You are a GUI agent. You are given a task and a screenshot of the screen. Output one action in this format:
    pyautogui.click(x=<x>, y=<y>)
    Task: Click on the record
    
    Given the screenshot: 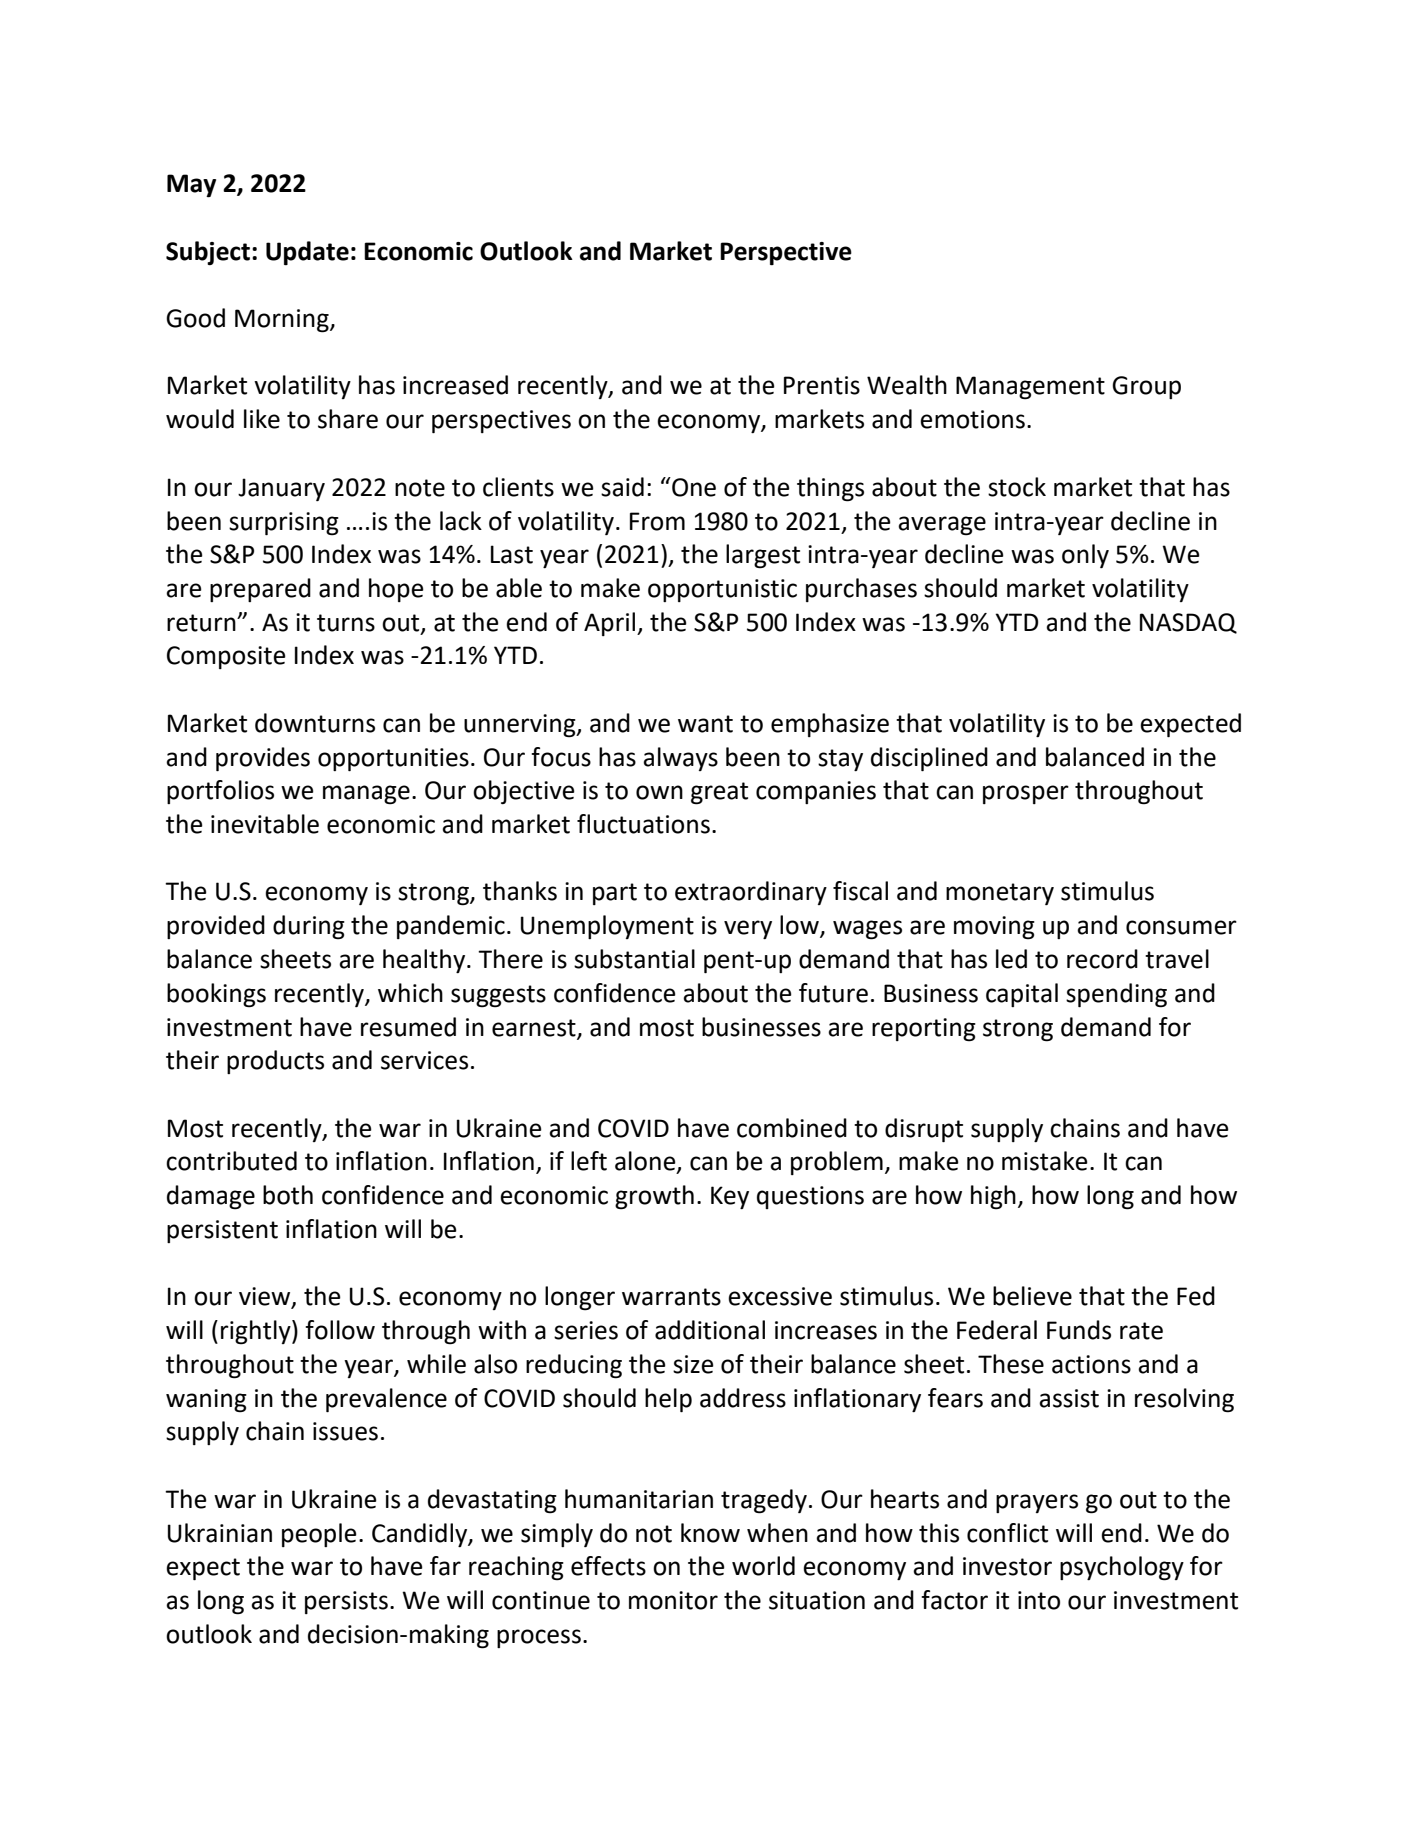 What is the action you would take?
    pyautogui.click(x=1102, y=959)
